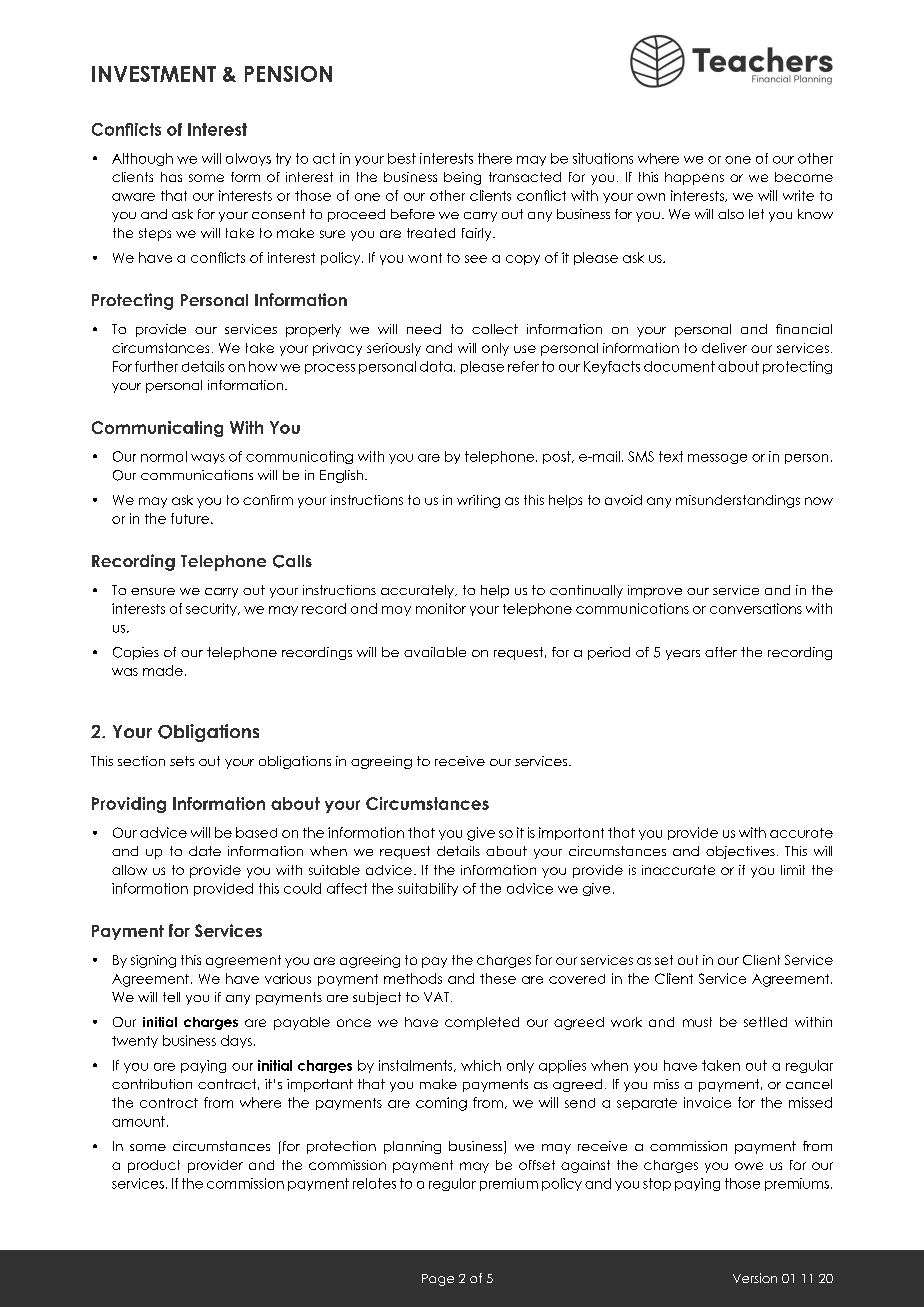 The image size is (924, 1307). I want to click on made, so click(163, 670).
